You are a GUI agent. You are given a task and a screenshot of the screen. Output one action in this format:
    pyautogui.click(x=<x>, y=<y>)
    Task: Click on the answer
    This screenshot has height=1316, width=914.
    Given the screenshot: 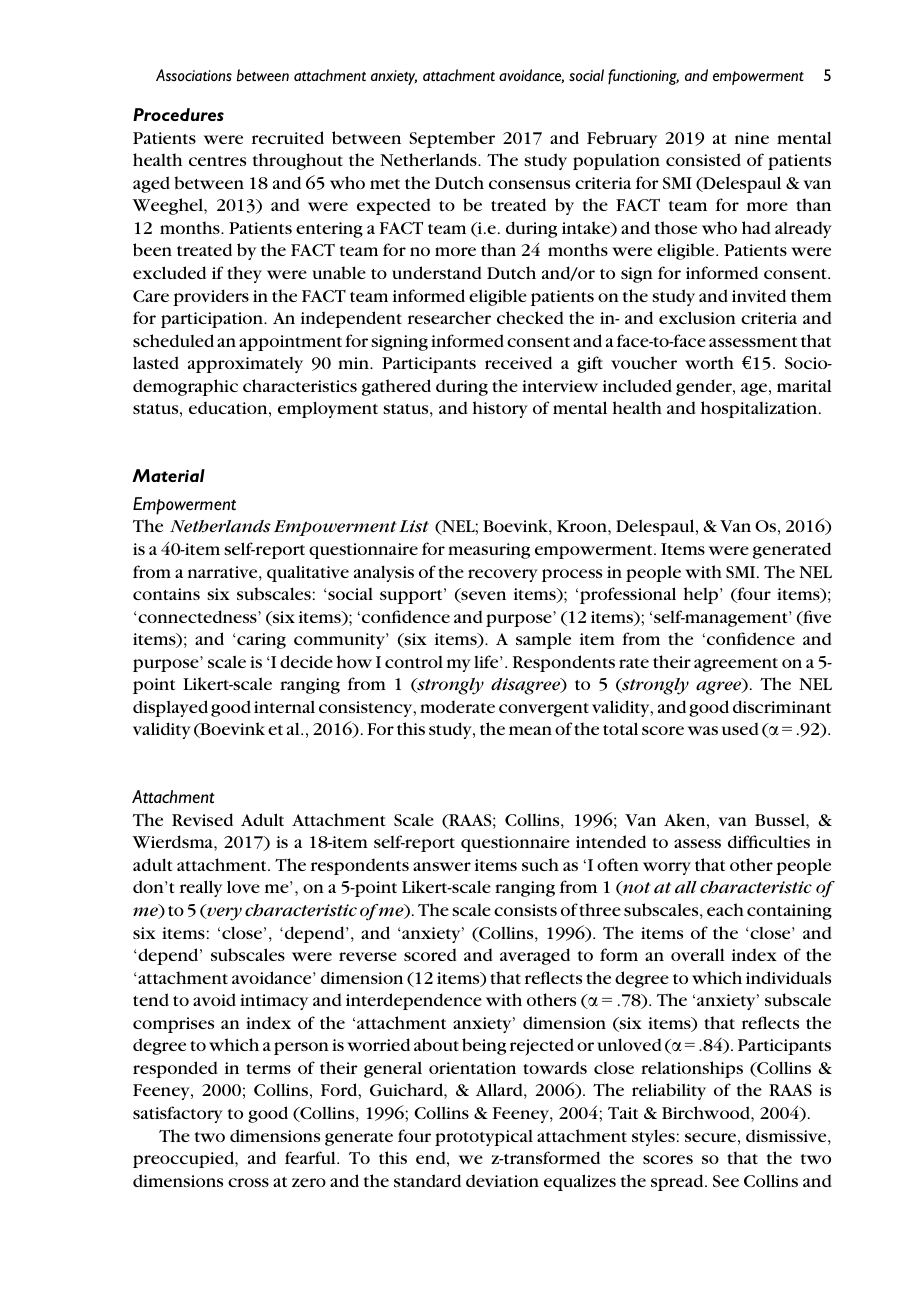 What is the action you would take?
    pyautogui.click(x=442, y=866)
